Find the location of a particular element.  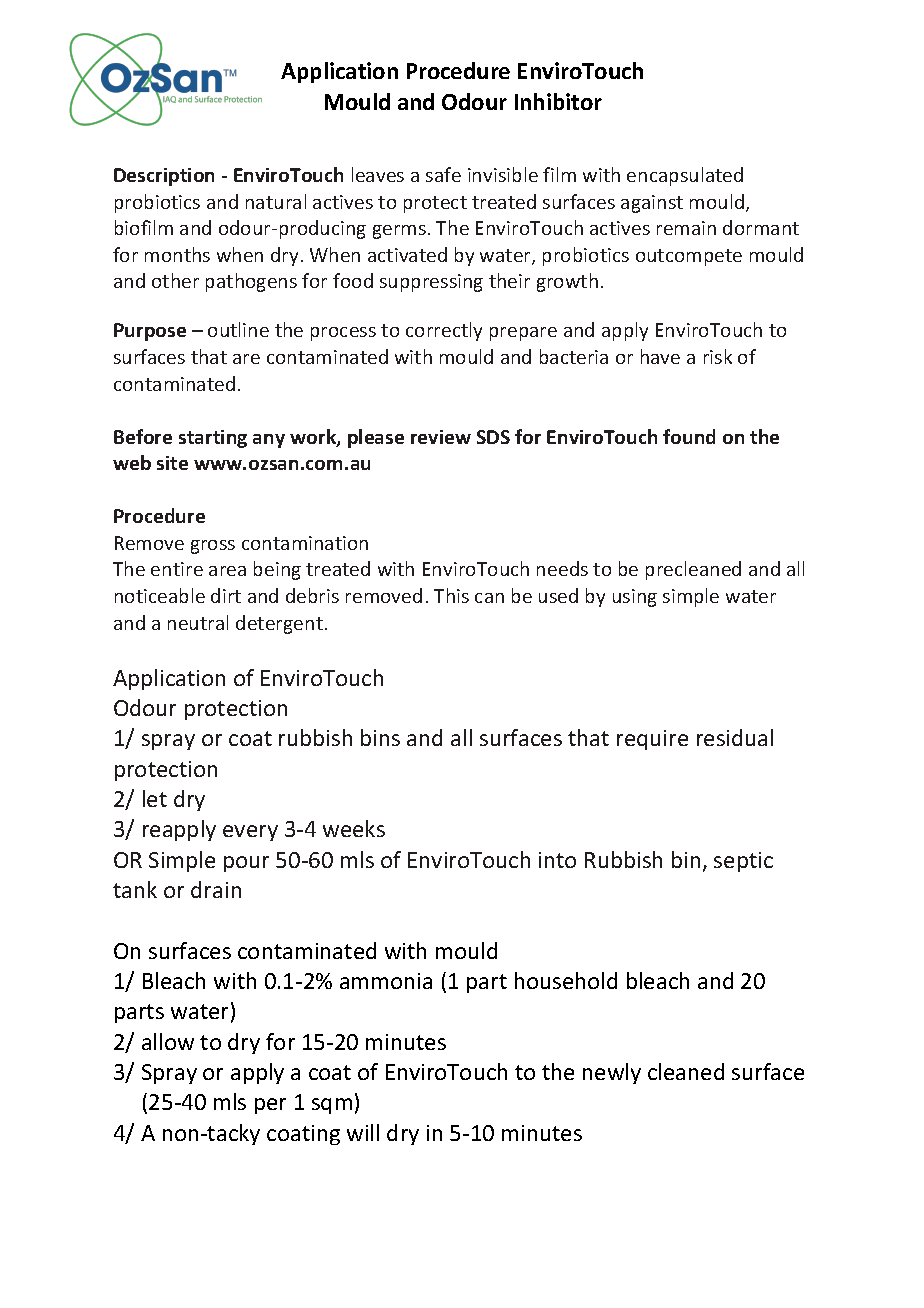

safe is located at coordinates (443, 174).
